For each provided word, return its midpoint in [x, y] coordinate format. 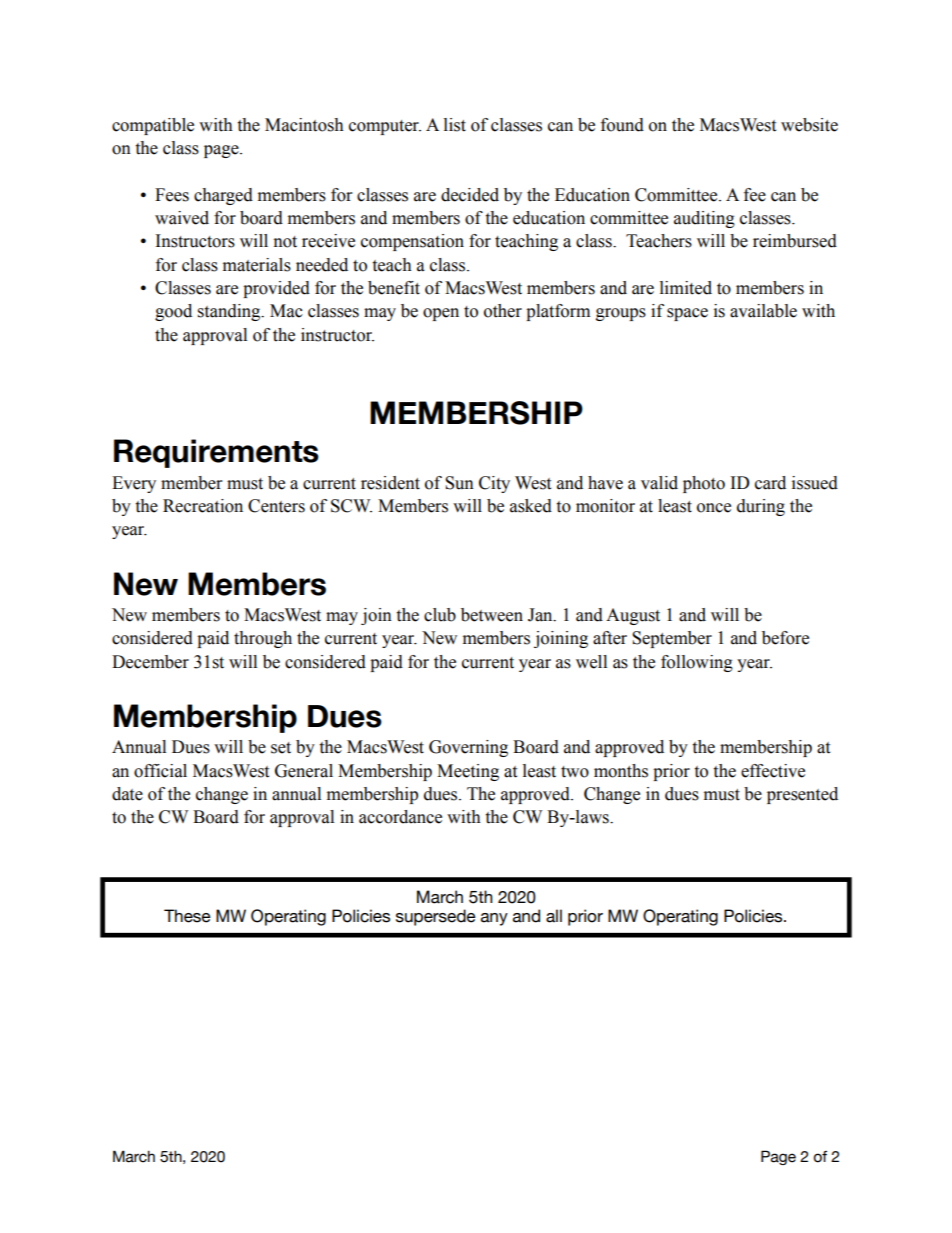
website [809, 125]
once [714, 508]
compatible [153, 126]
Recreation [203, 506]
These [187, 916]
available [763, 311]
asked [531, 506]
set [281, 748]
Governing [468, 748]
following [697, 663]
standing [230, 312]
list [455, 125]
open [441, 314]
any [494, 919]
